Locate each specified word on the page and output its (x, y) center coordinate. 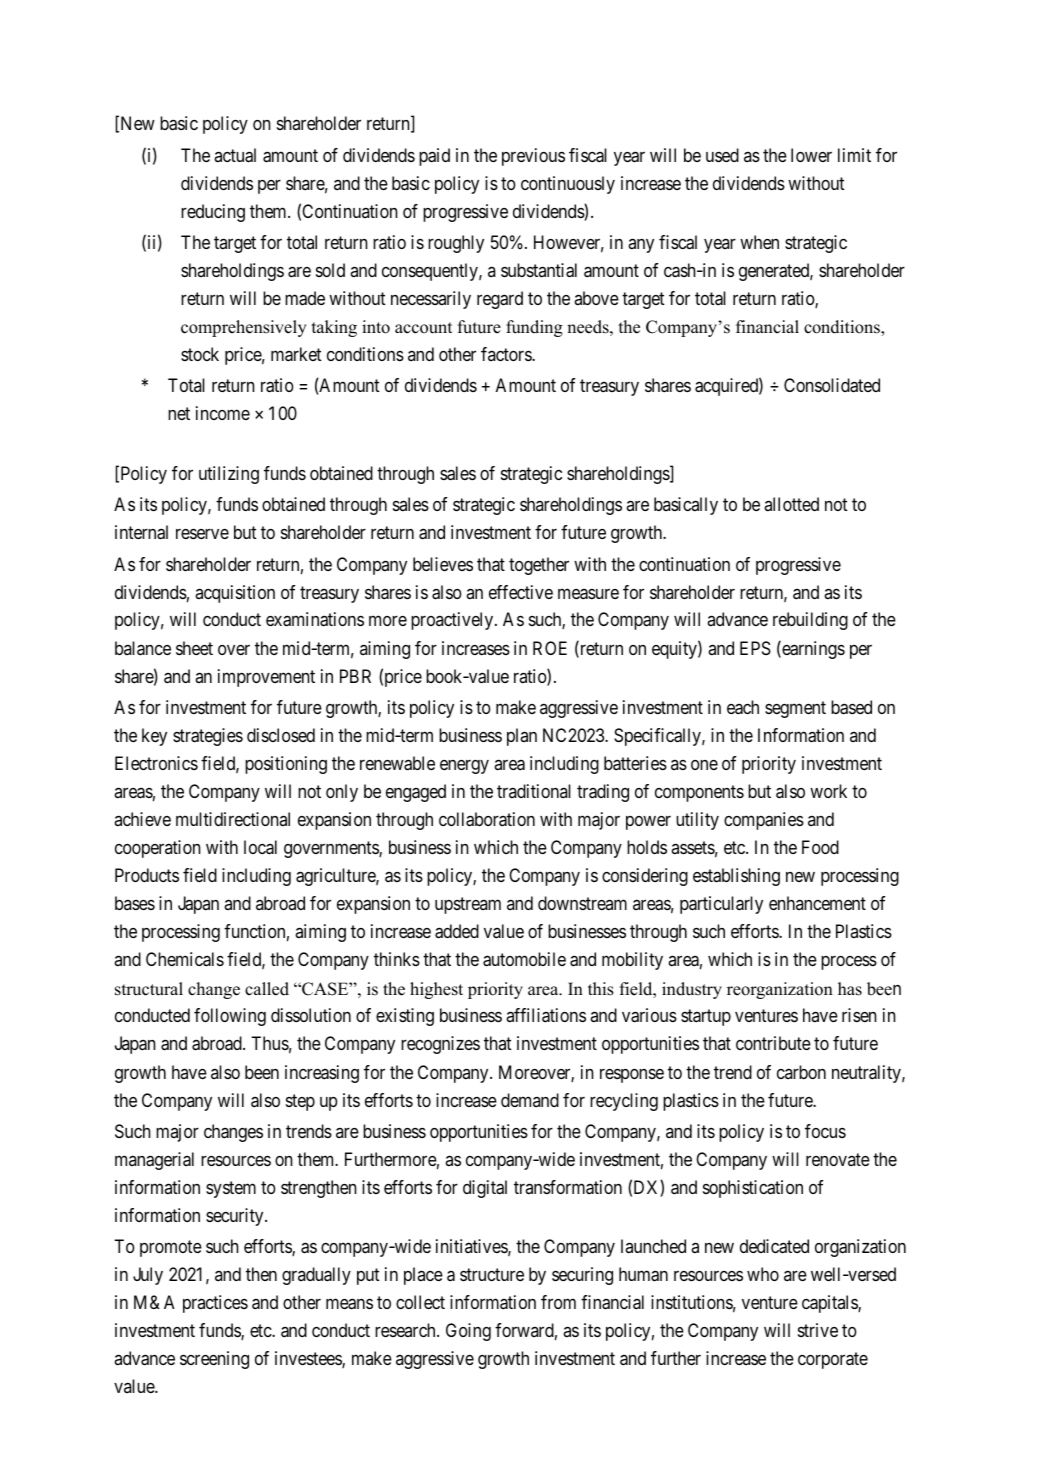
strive (818, 1330)
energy (464, 767)
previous (533, 157)
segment (795, 709)
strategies (208, 737)
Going (468, 1332)
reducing (213, 213)
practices (215, 1304)
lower (811, 155)
